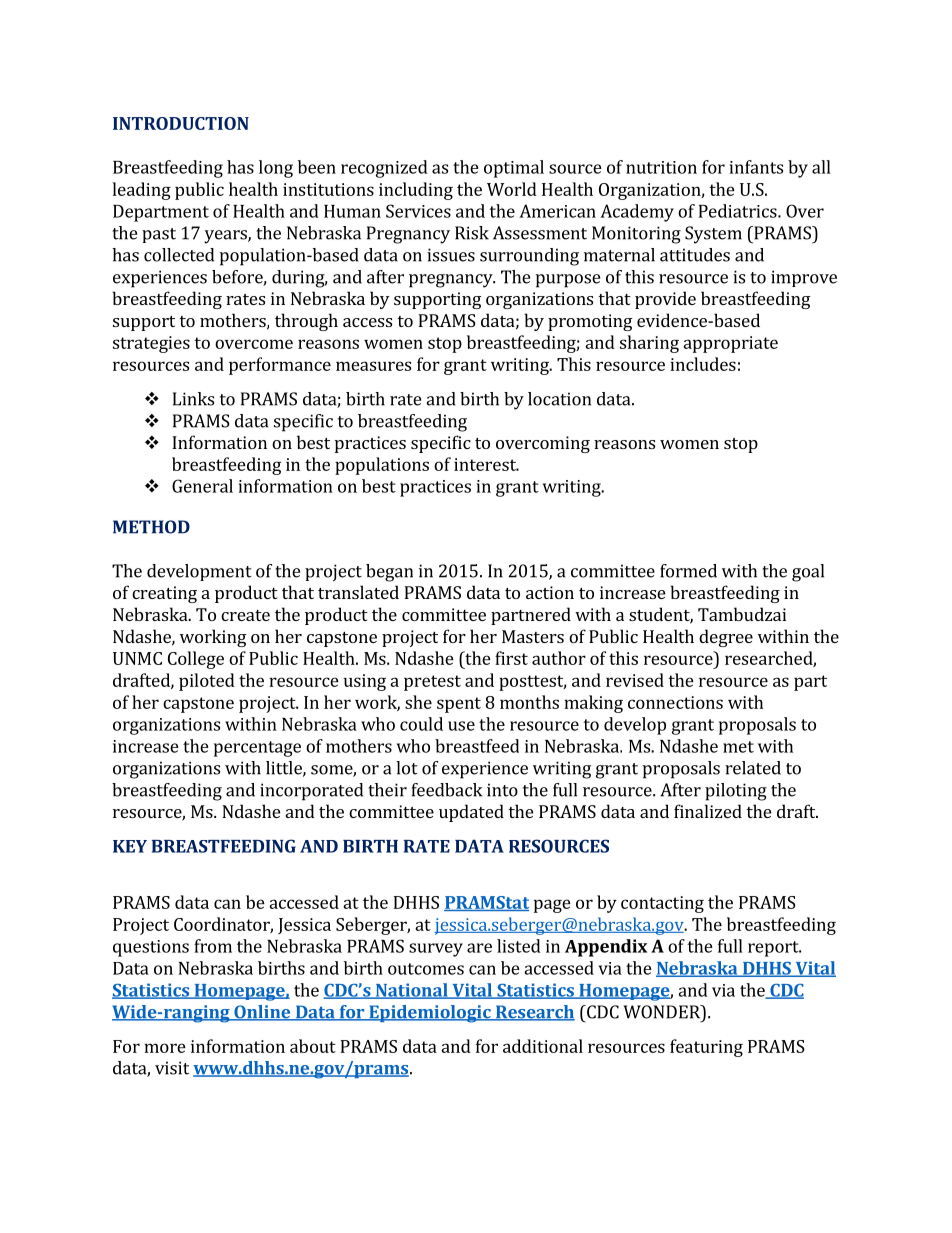 This screenshot has height=1233, width=952. Describe the element at coordinates (165, 1048) in the screenshot. I see `more` at that location.
